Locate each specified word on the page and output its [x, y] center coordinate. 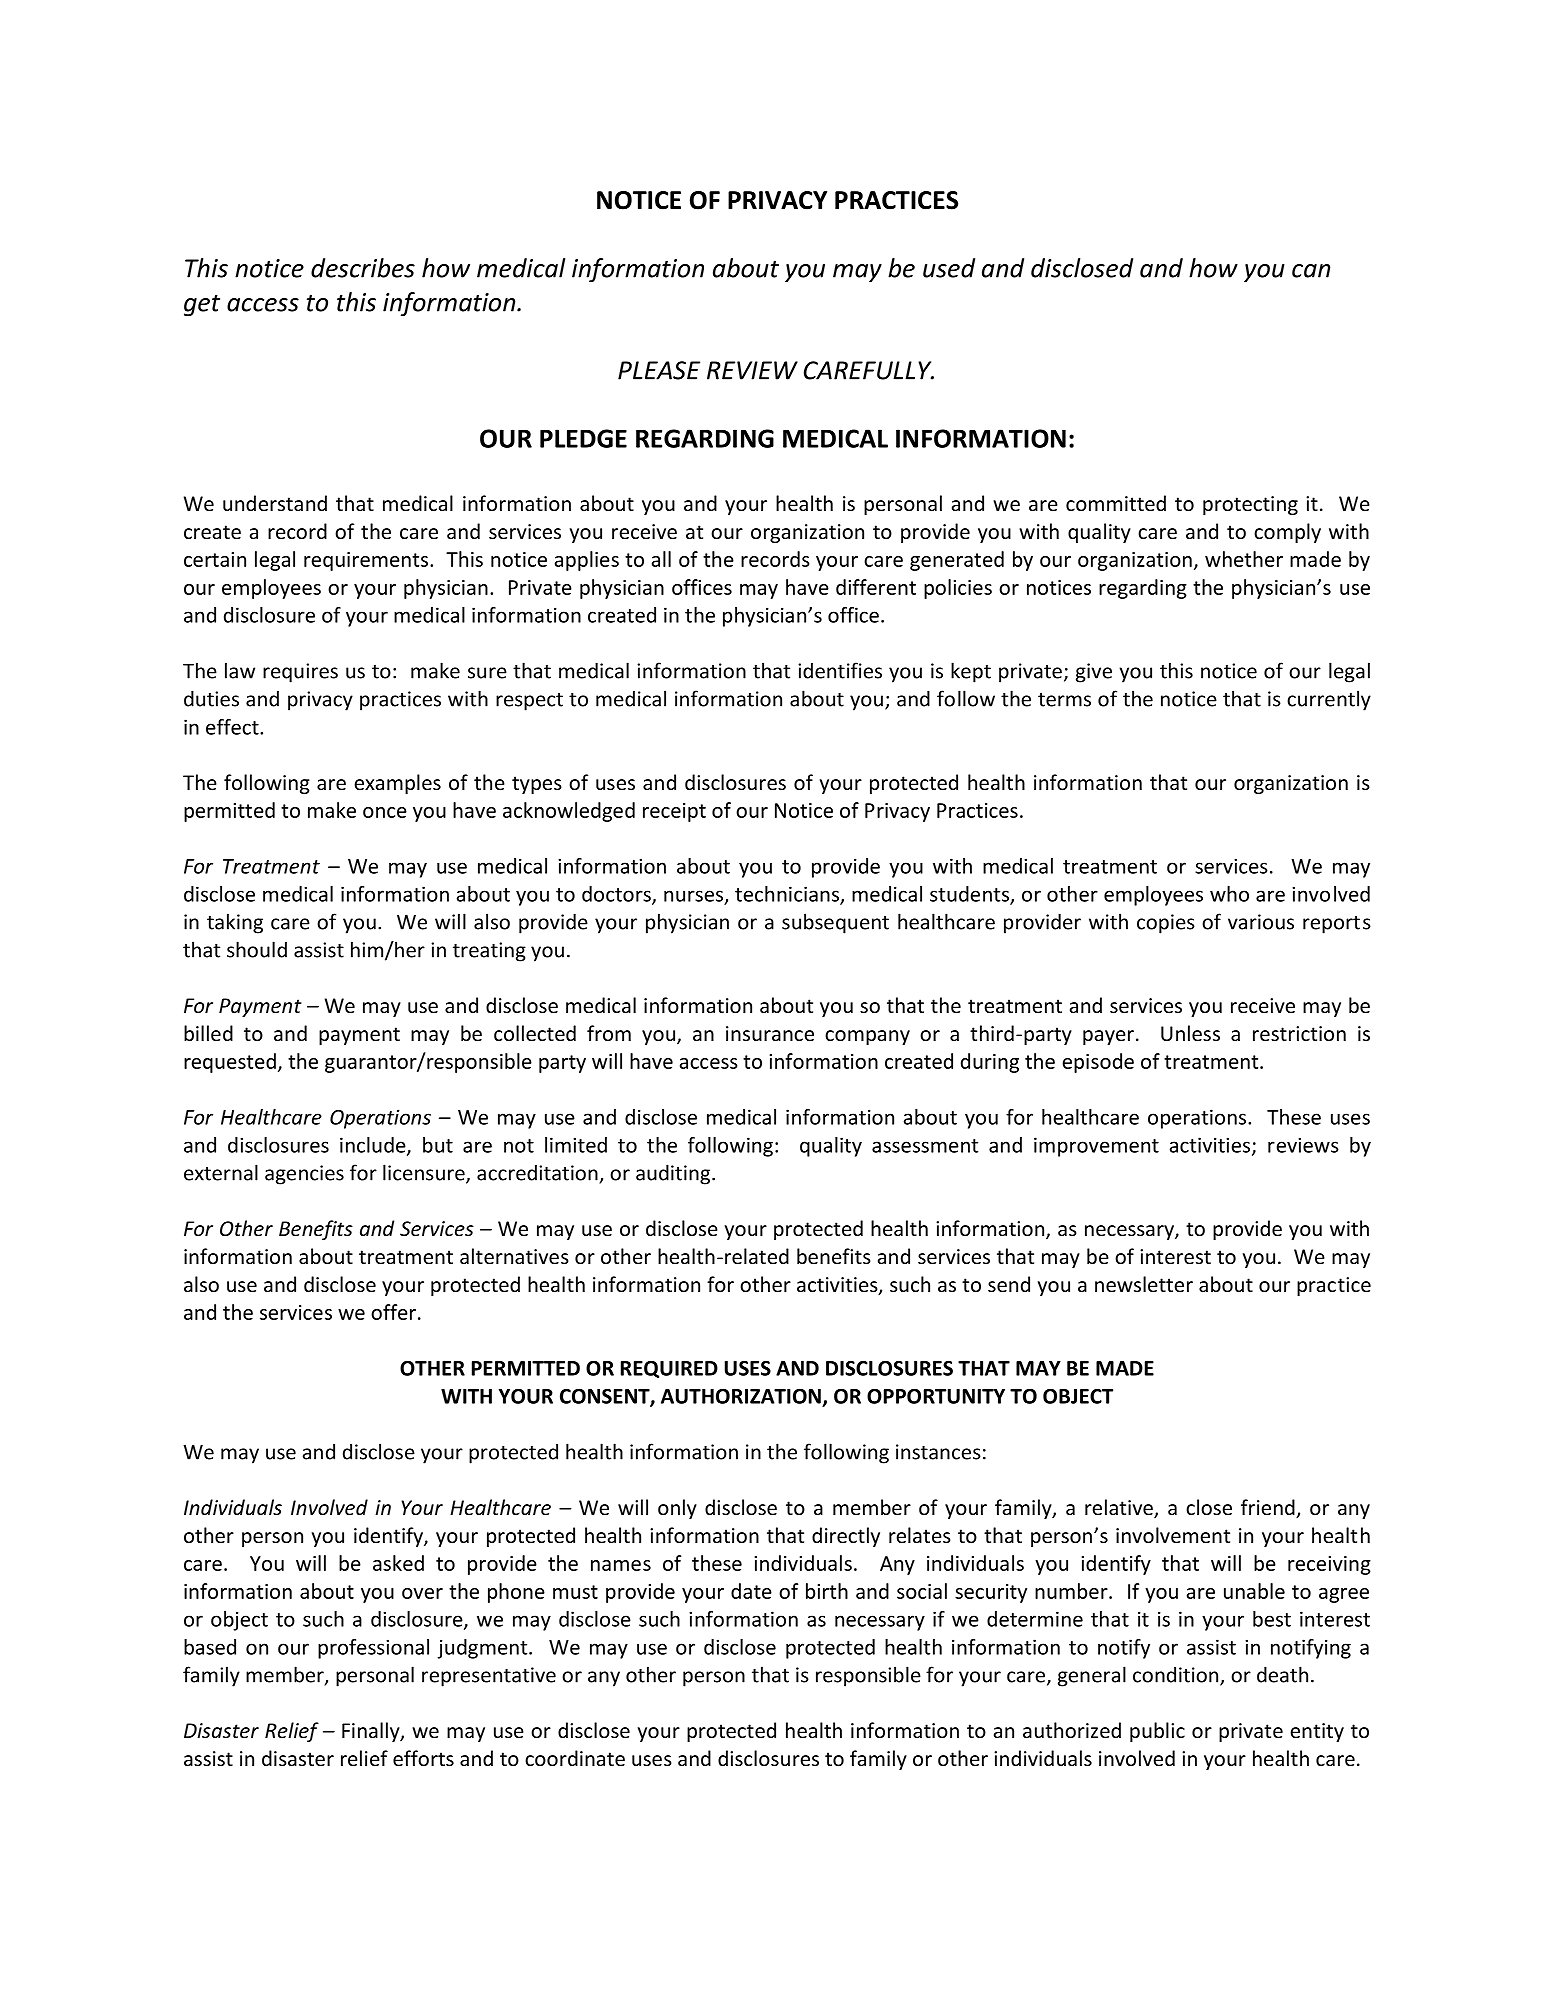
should [257, 949]
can [1311, 271]
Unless [1190, 1033]
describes [363, 268]
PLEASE [659, 370]
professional [373, 1649]
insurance [770, 1034]
